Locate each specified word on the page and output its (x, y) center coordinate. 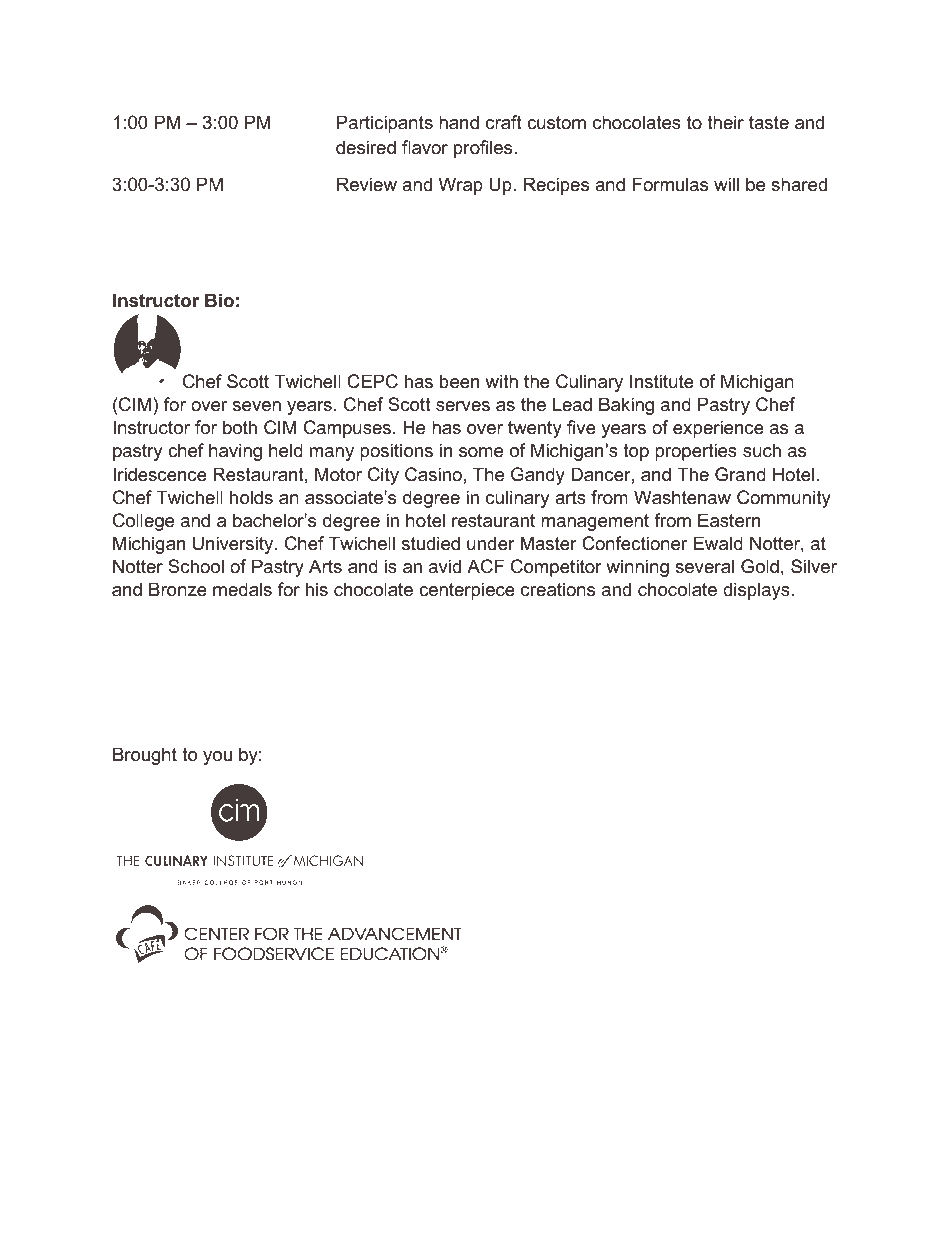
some (481, 452)
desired (366, 147)
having (235, 452)
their (725, 122)
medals (242, 589)
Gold (760, 566)
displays (757, 591)
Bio (219, 300)
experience (718, 429)
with (501, 381)
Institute (662, 381)
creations (558, 589)
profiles (484, 149)
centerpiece (467, 591)
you (217, 758)
